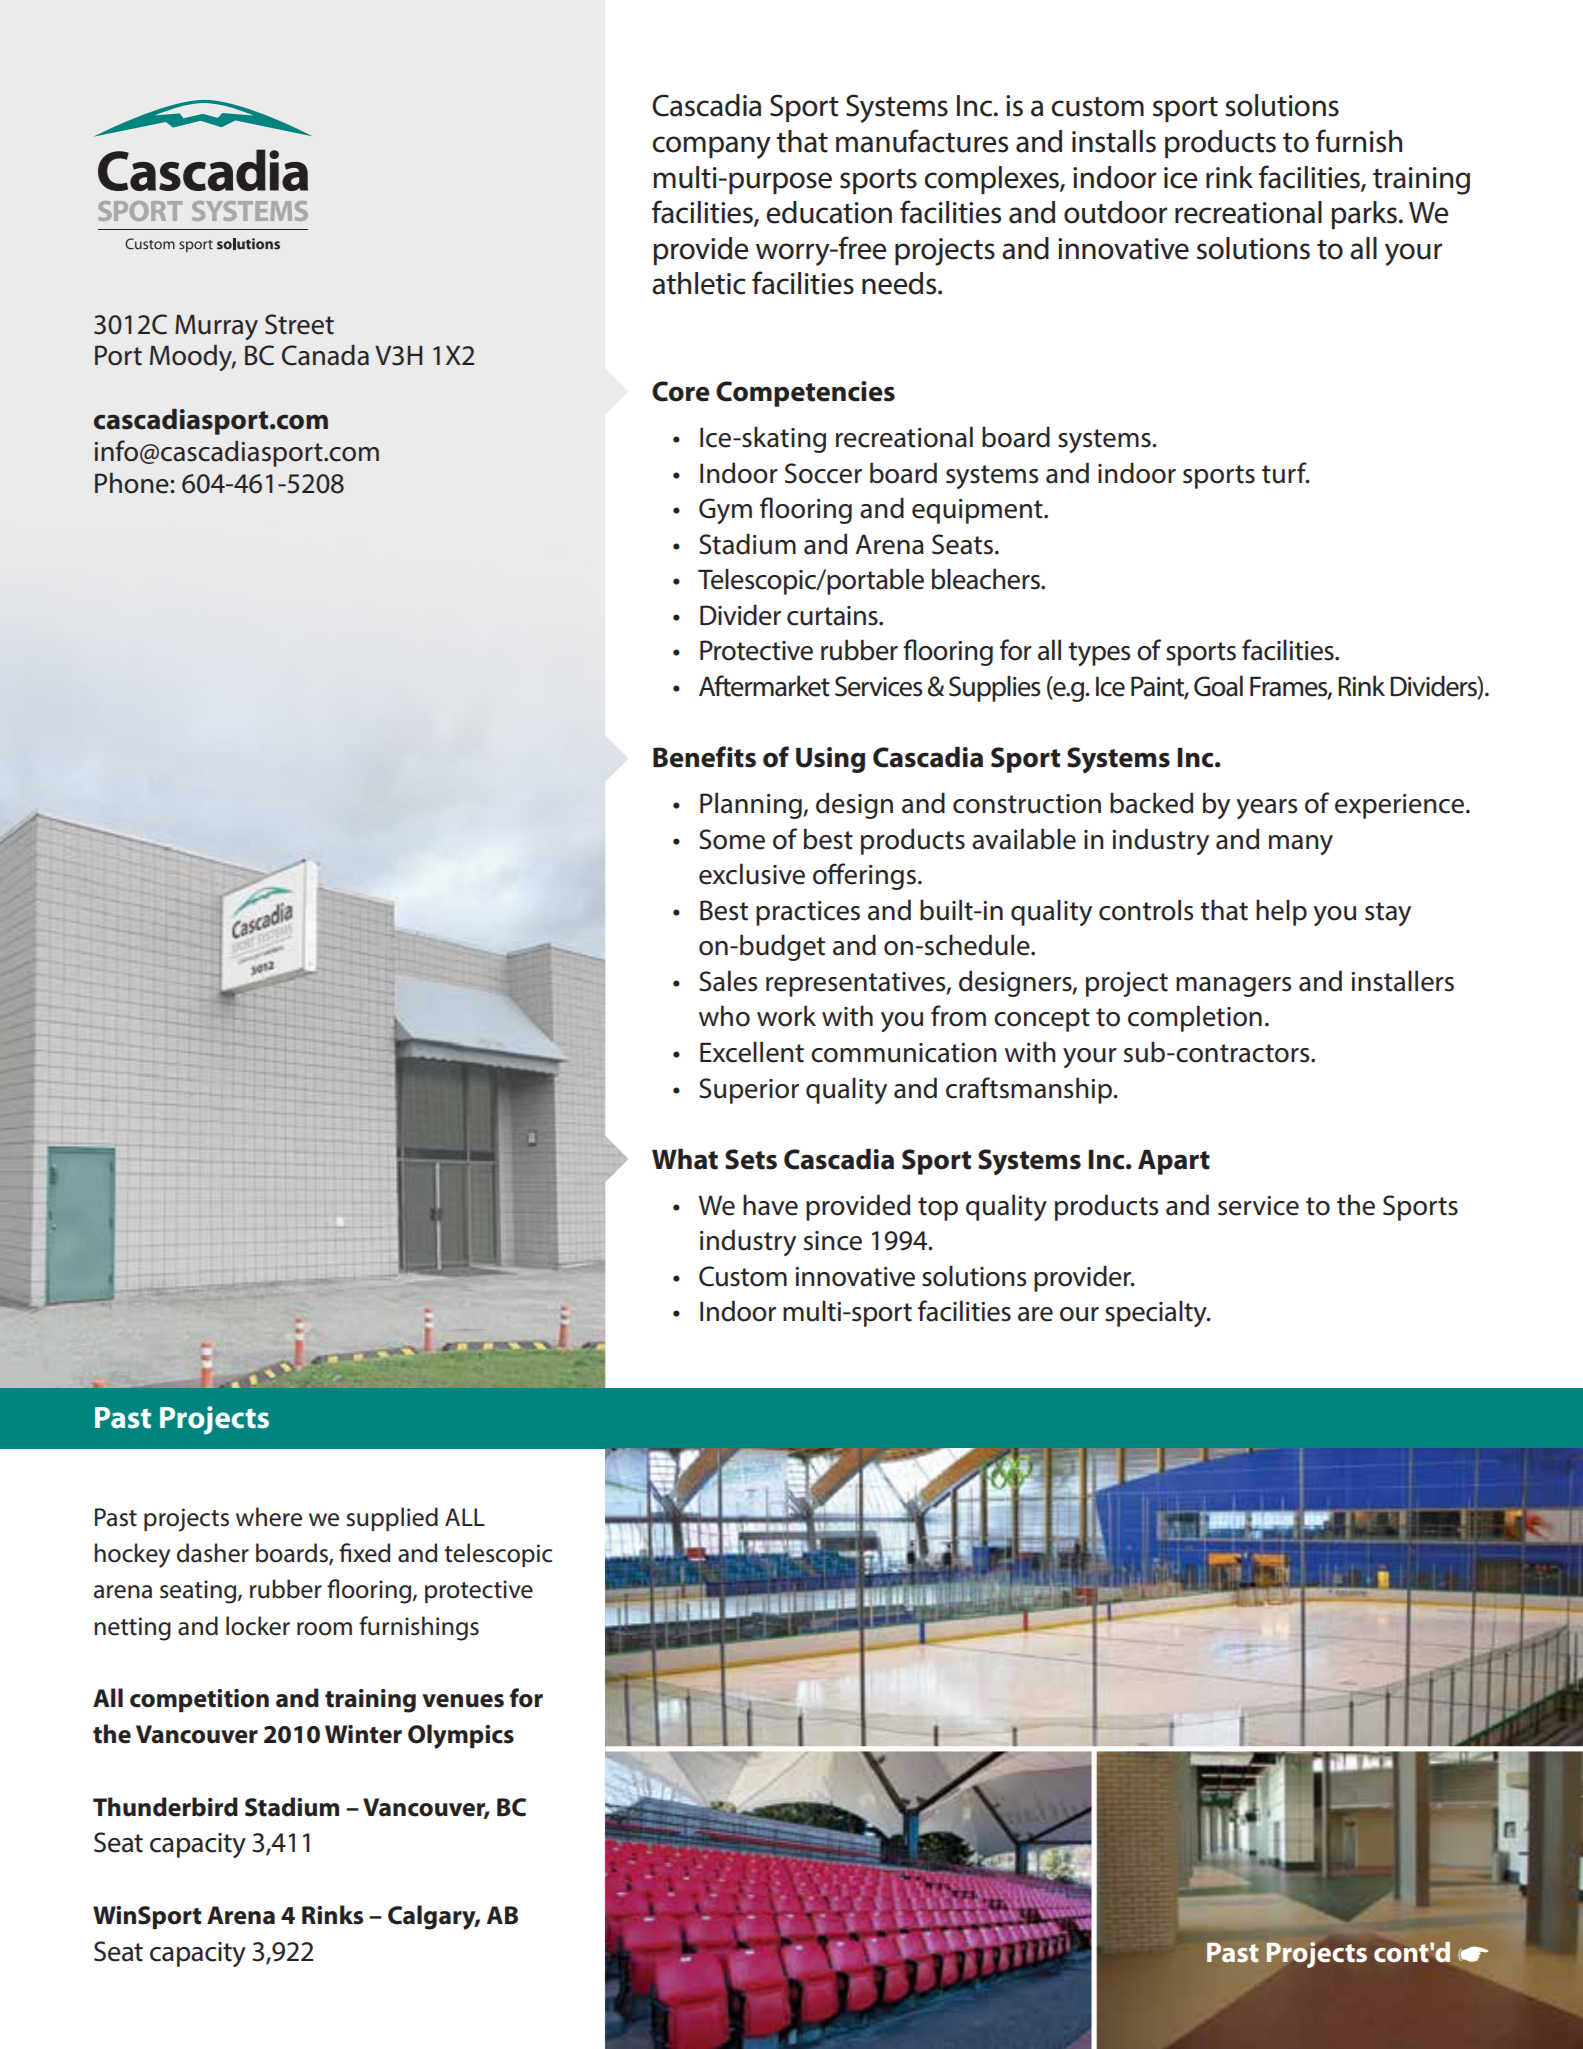 The height and width of the screenshot is (2049, 1583). I want to click on Street, so click(299, 324).
